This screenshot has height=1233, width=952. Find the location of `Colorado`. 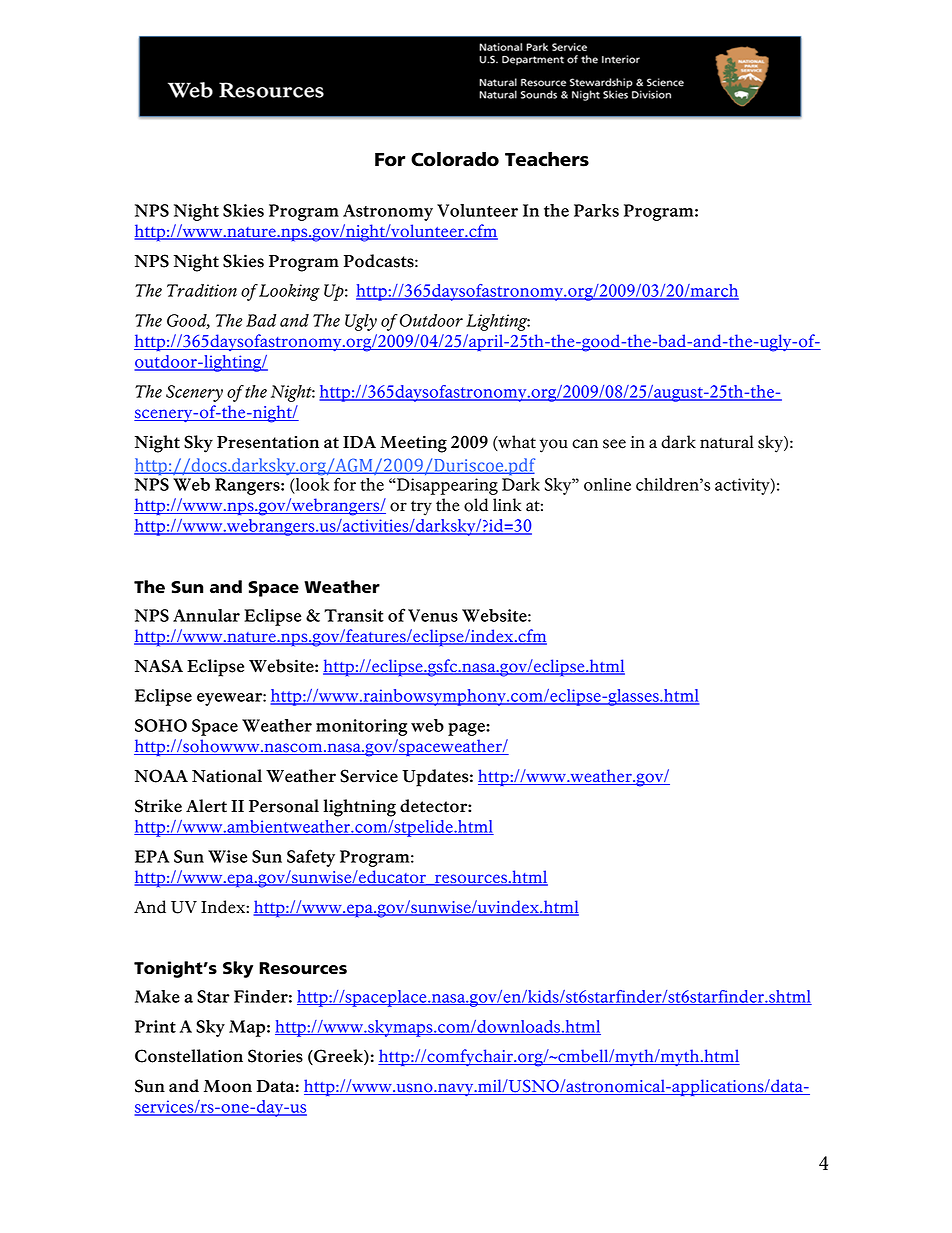

Colorado is located at coordinates (455, 159).
